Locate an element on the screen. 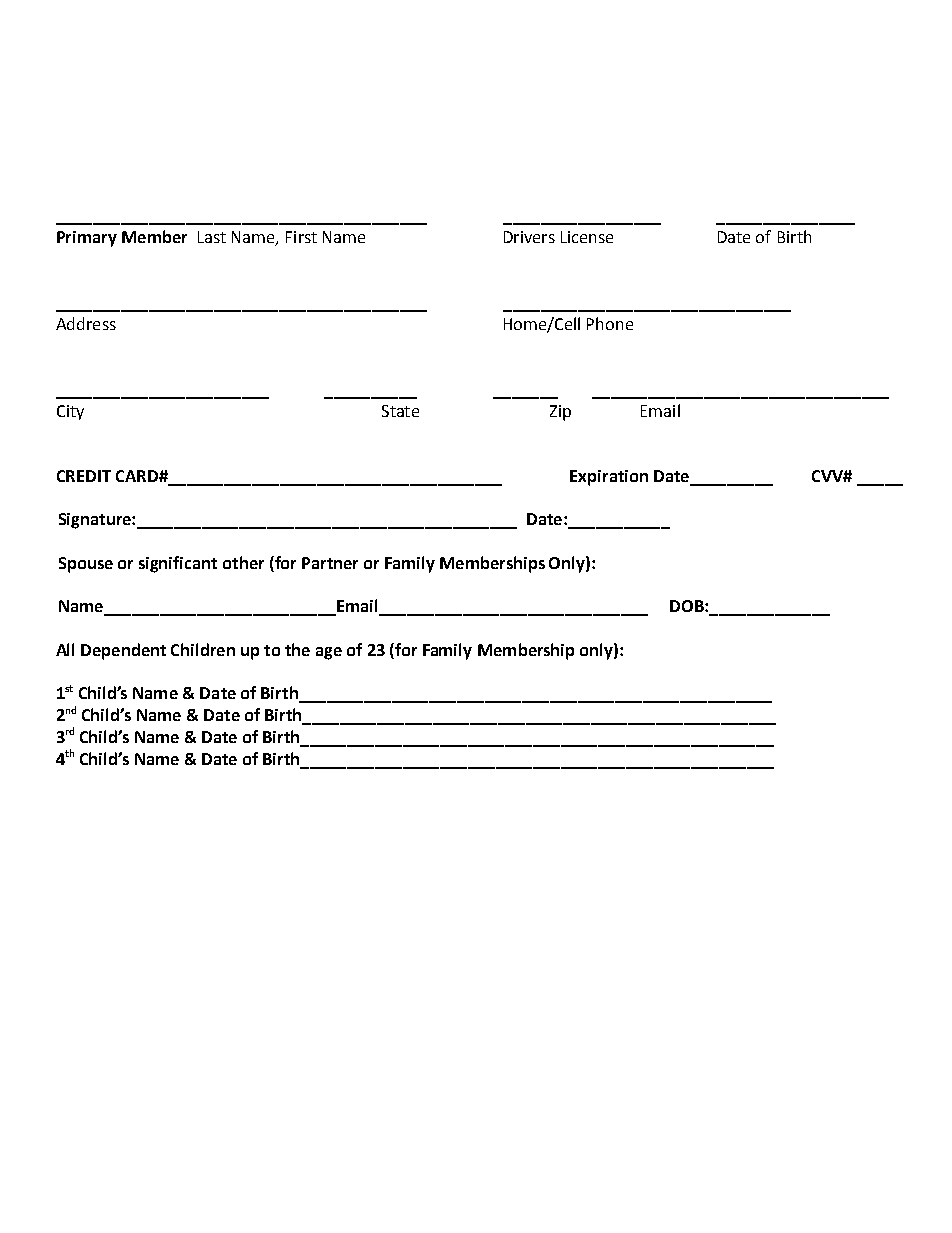 This screenshot has width=952, height=1233. Phone is located at coordinates (610, 323).
